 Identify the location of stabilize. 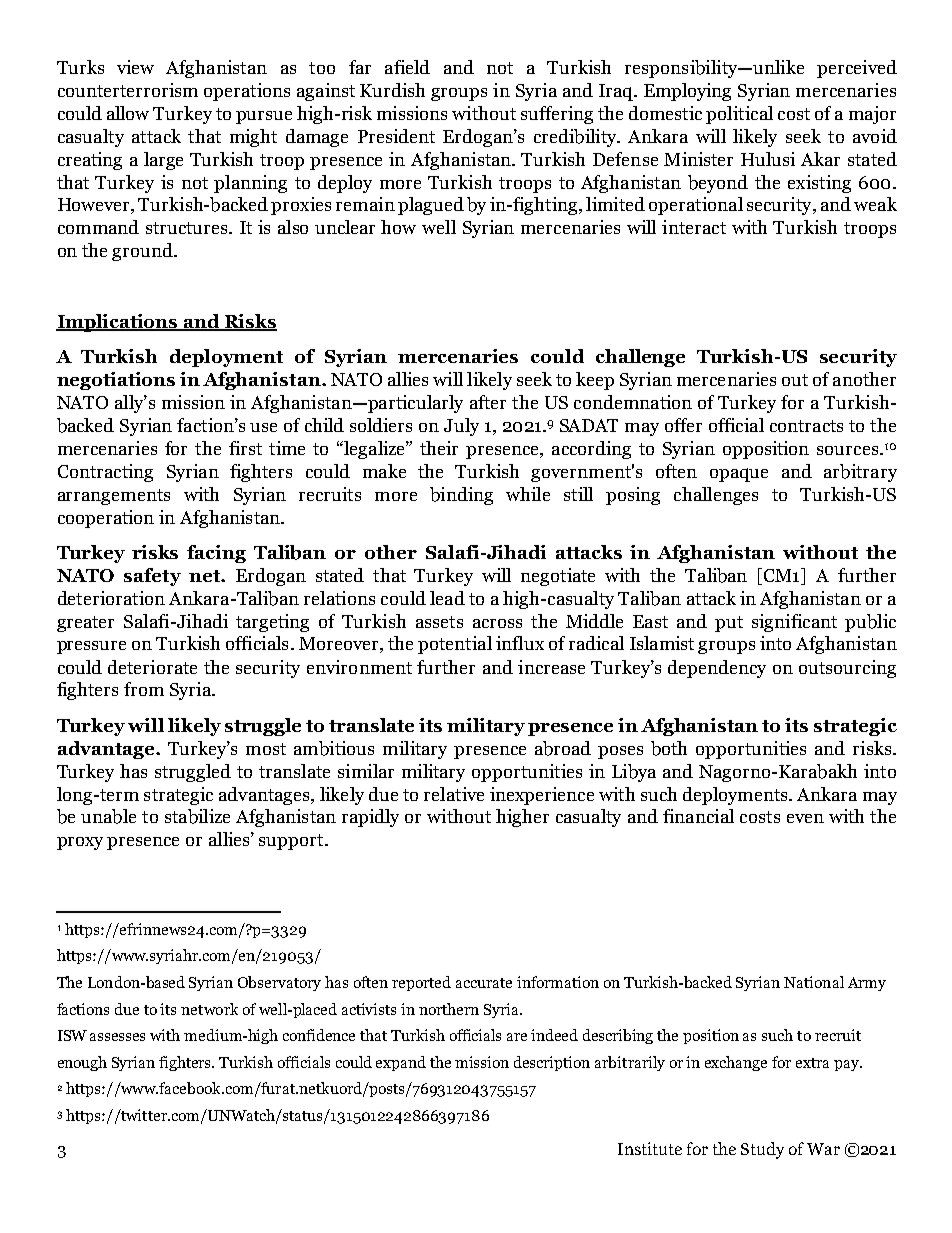
(197, 816).
